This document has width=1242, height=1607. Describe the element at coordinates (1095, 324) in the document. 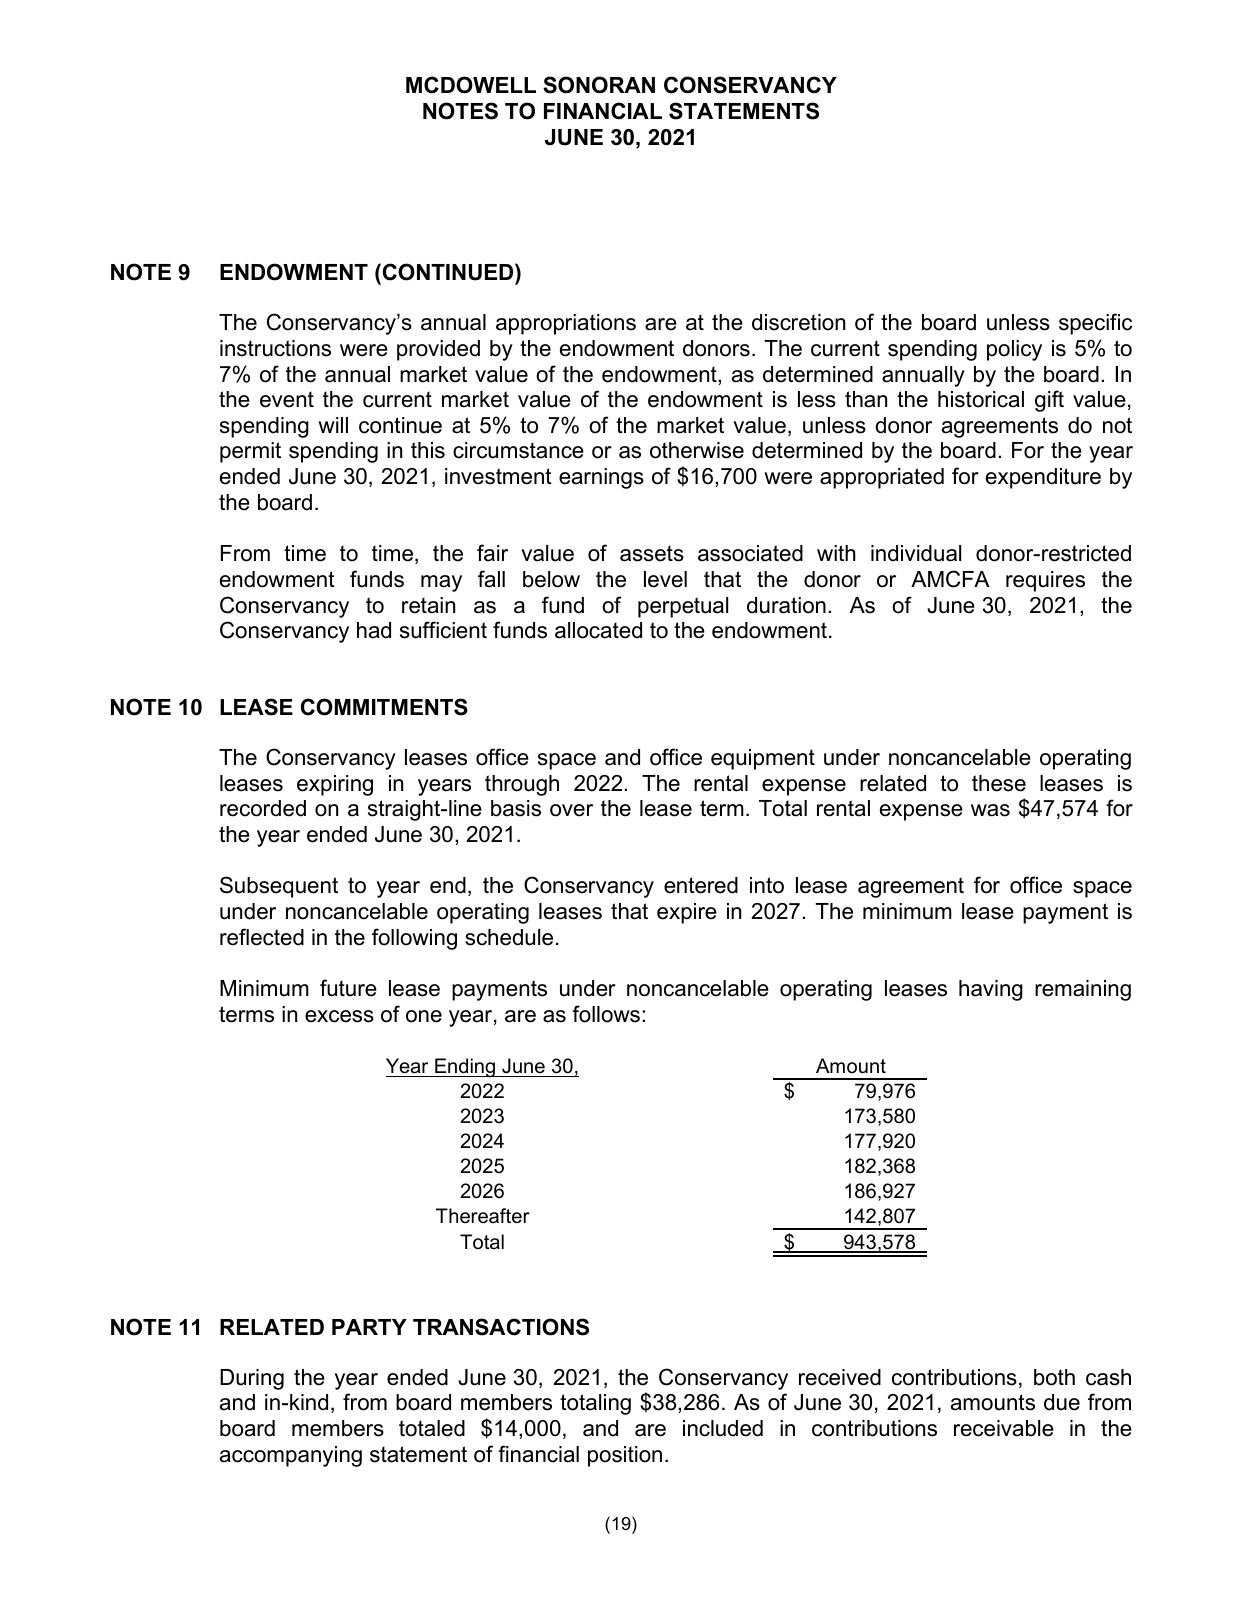

I see `specific` at that location.
